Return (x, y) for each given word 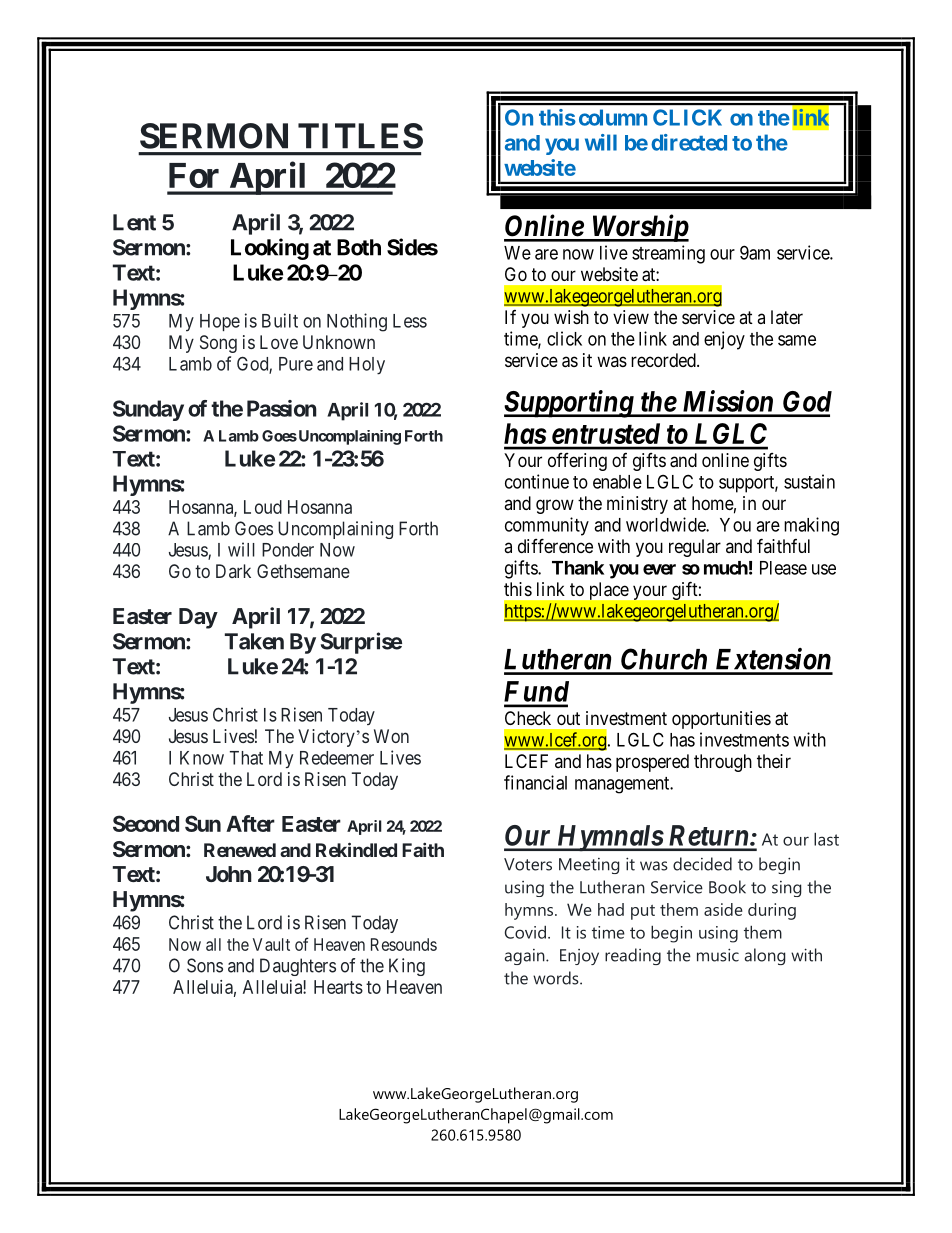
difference (555, 545)
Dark (233, 571)
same (797, 340)
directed (689, 142)
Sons (205, 965)
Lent (134, 222)
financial (535, 782)
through (723, 763)
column (613, 117)
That (246, 758)
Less (410, 321)
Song (218, 344)
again (526, 957)
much (726, 568)
